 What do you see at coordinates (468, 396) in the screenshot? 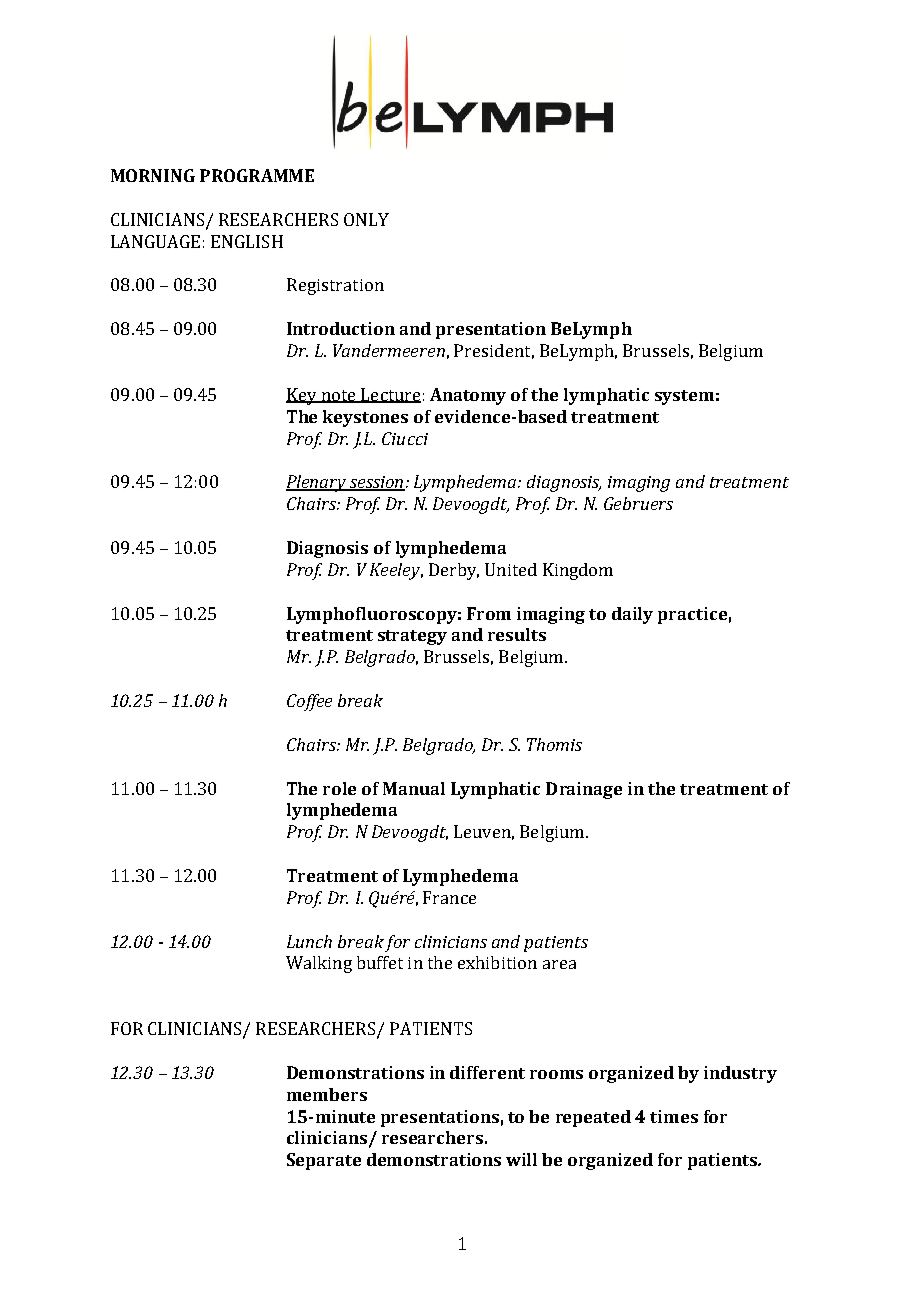
I see `Anatomy` at bounding box center [468, 396].
